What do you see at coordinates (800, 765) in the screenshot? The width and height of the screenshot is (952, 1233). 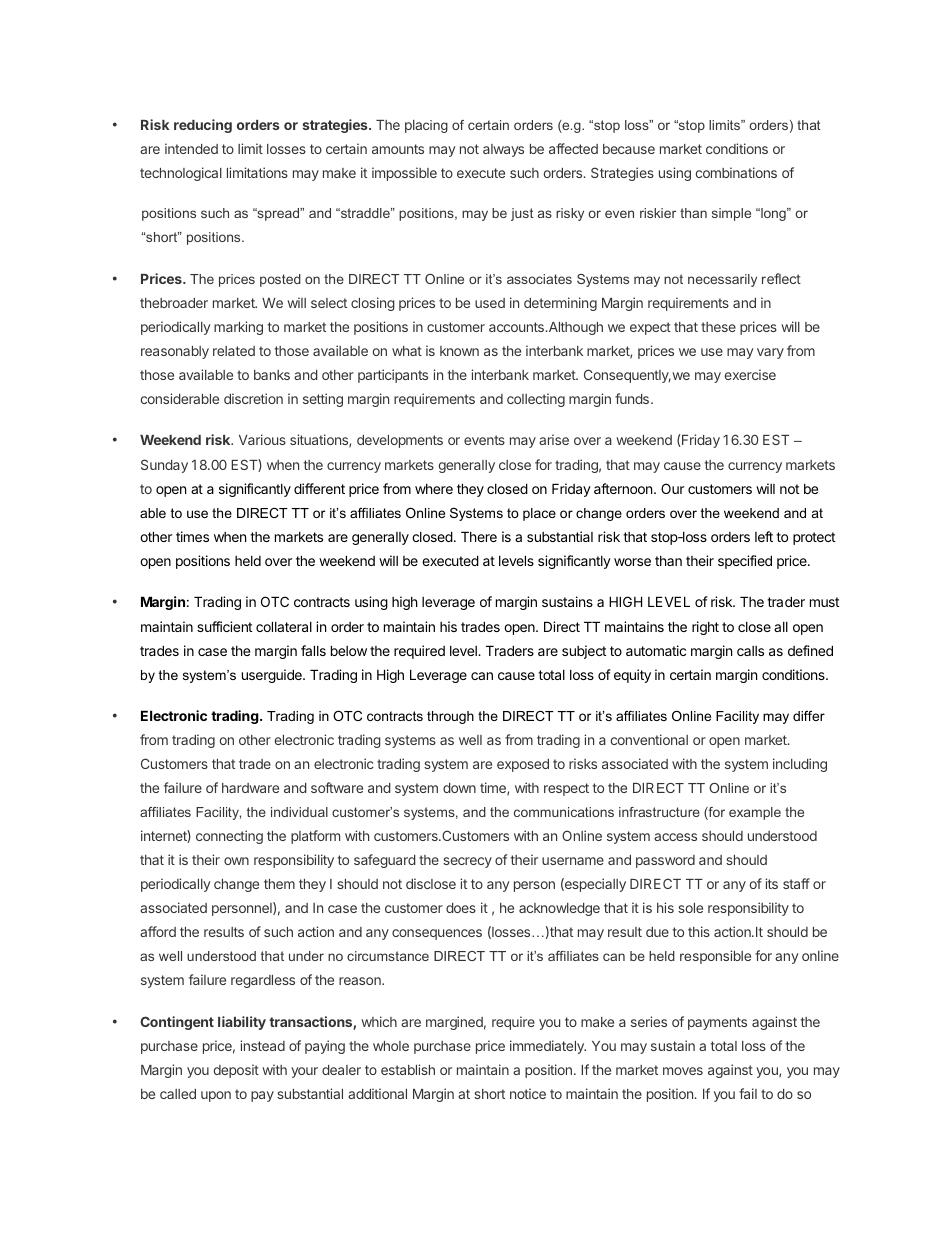 I see `including` at bounding box center [800, 765].
